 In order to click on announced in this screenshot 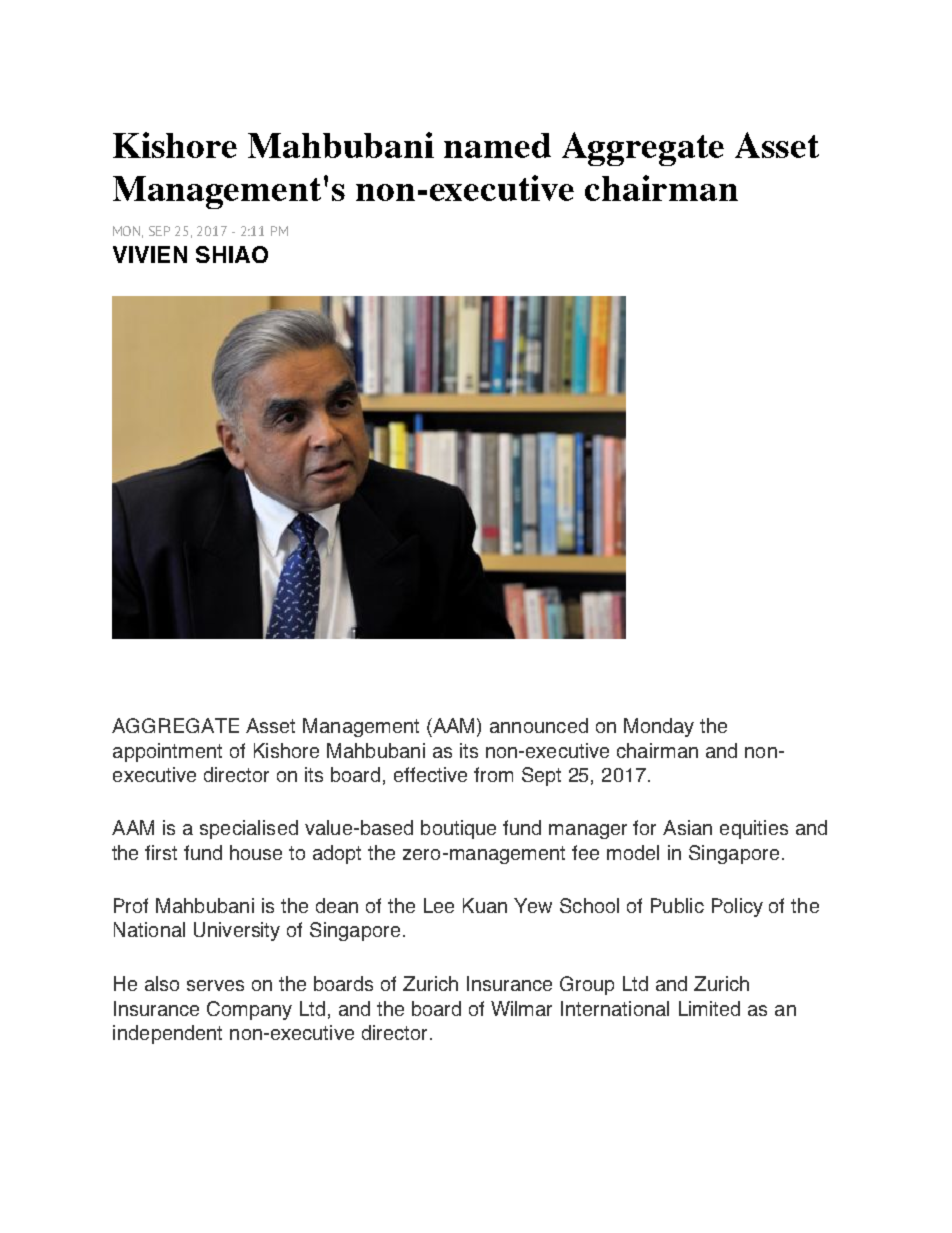, I will do `click(539, 725)`.
